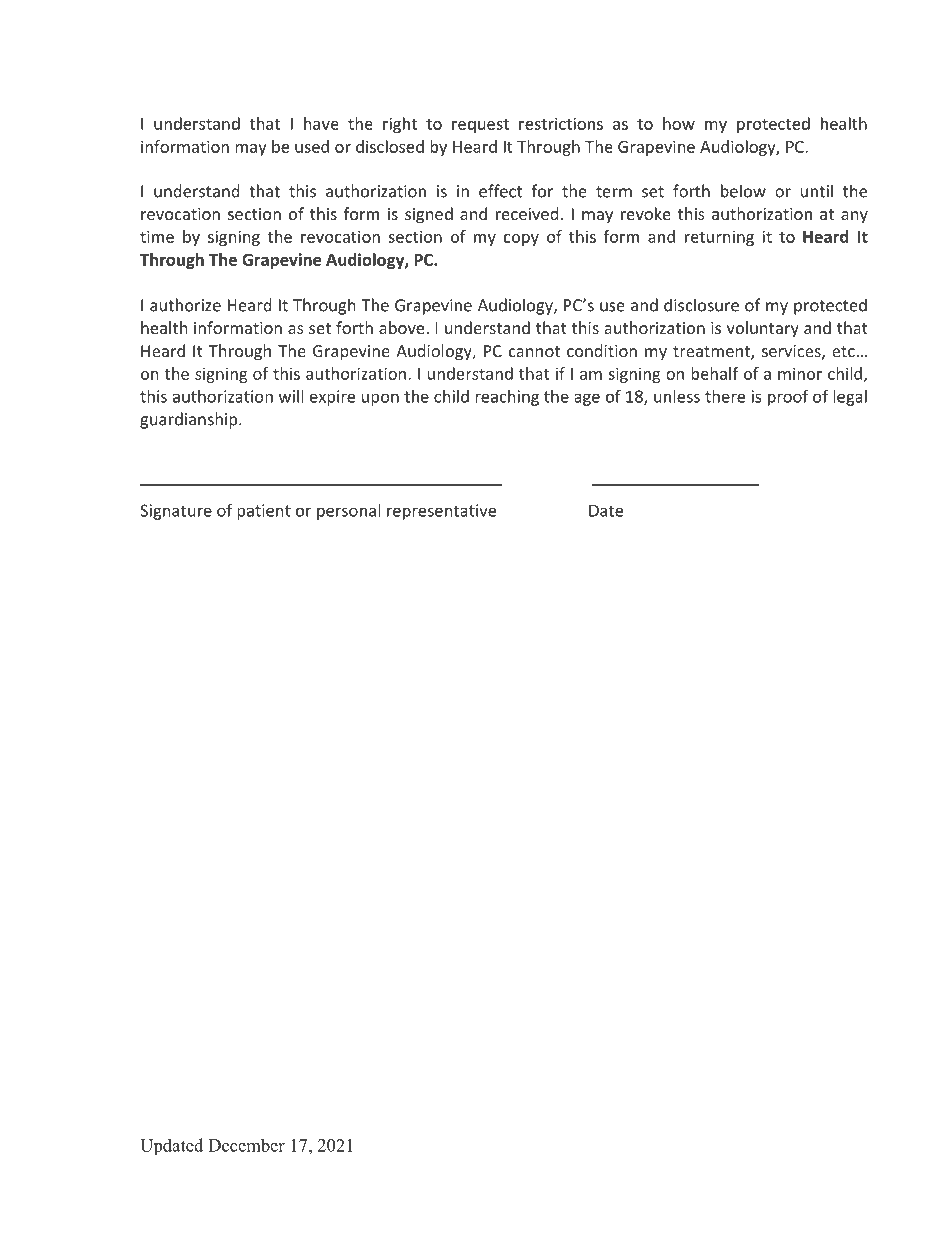 This screenshot has width=952, height=1233. I want to click on used, so click(312, 146).
